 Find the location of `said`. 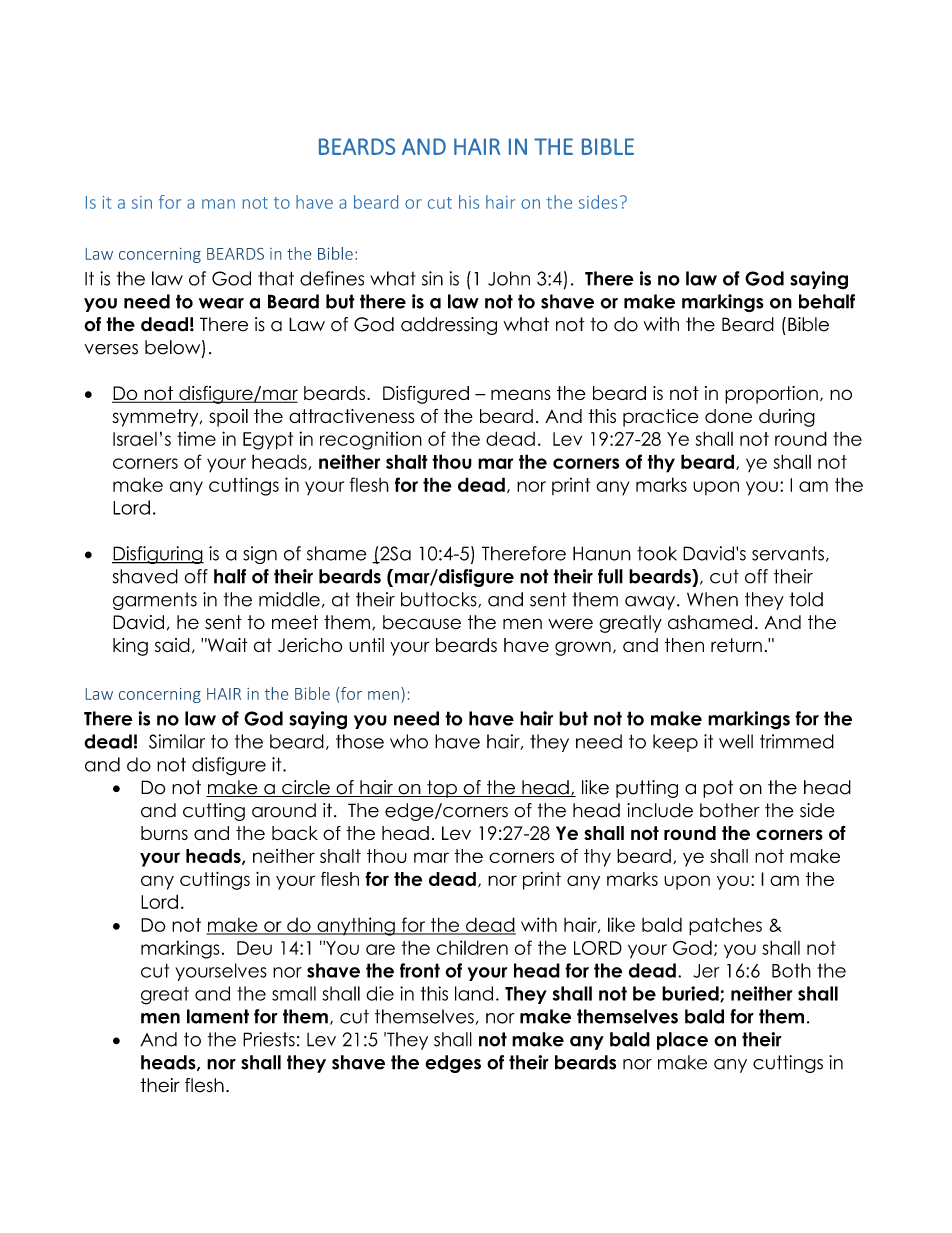

said is located at coordinates (172, 645).
